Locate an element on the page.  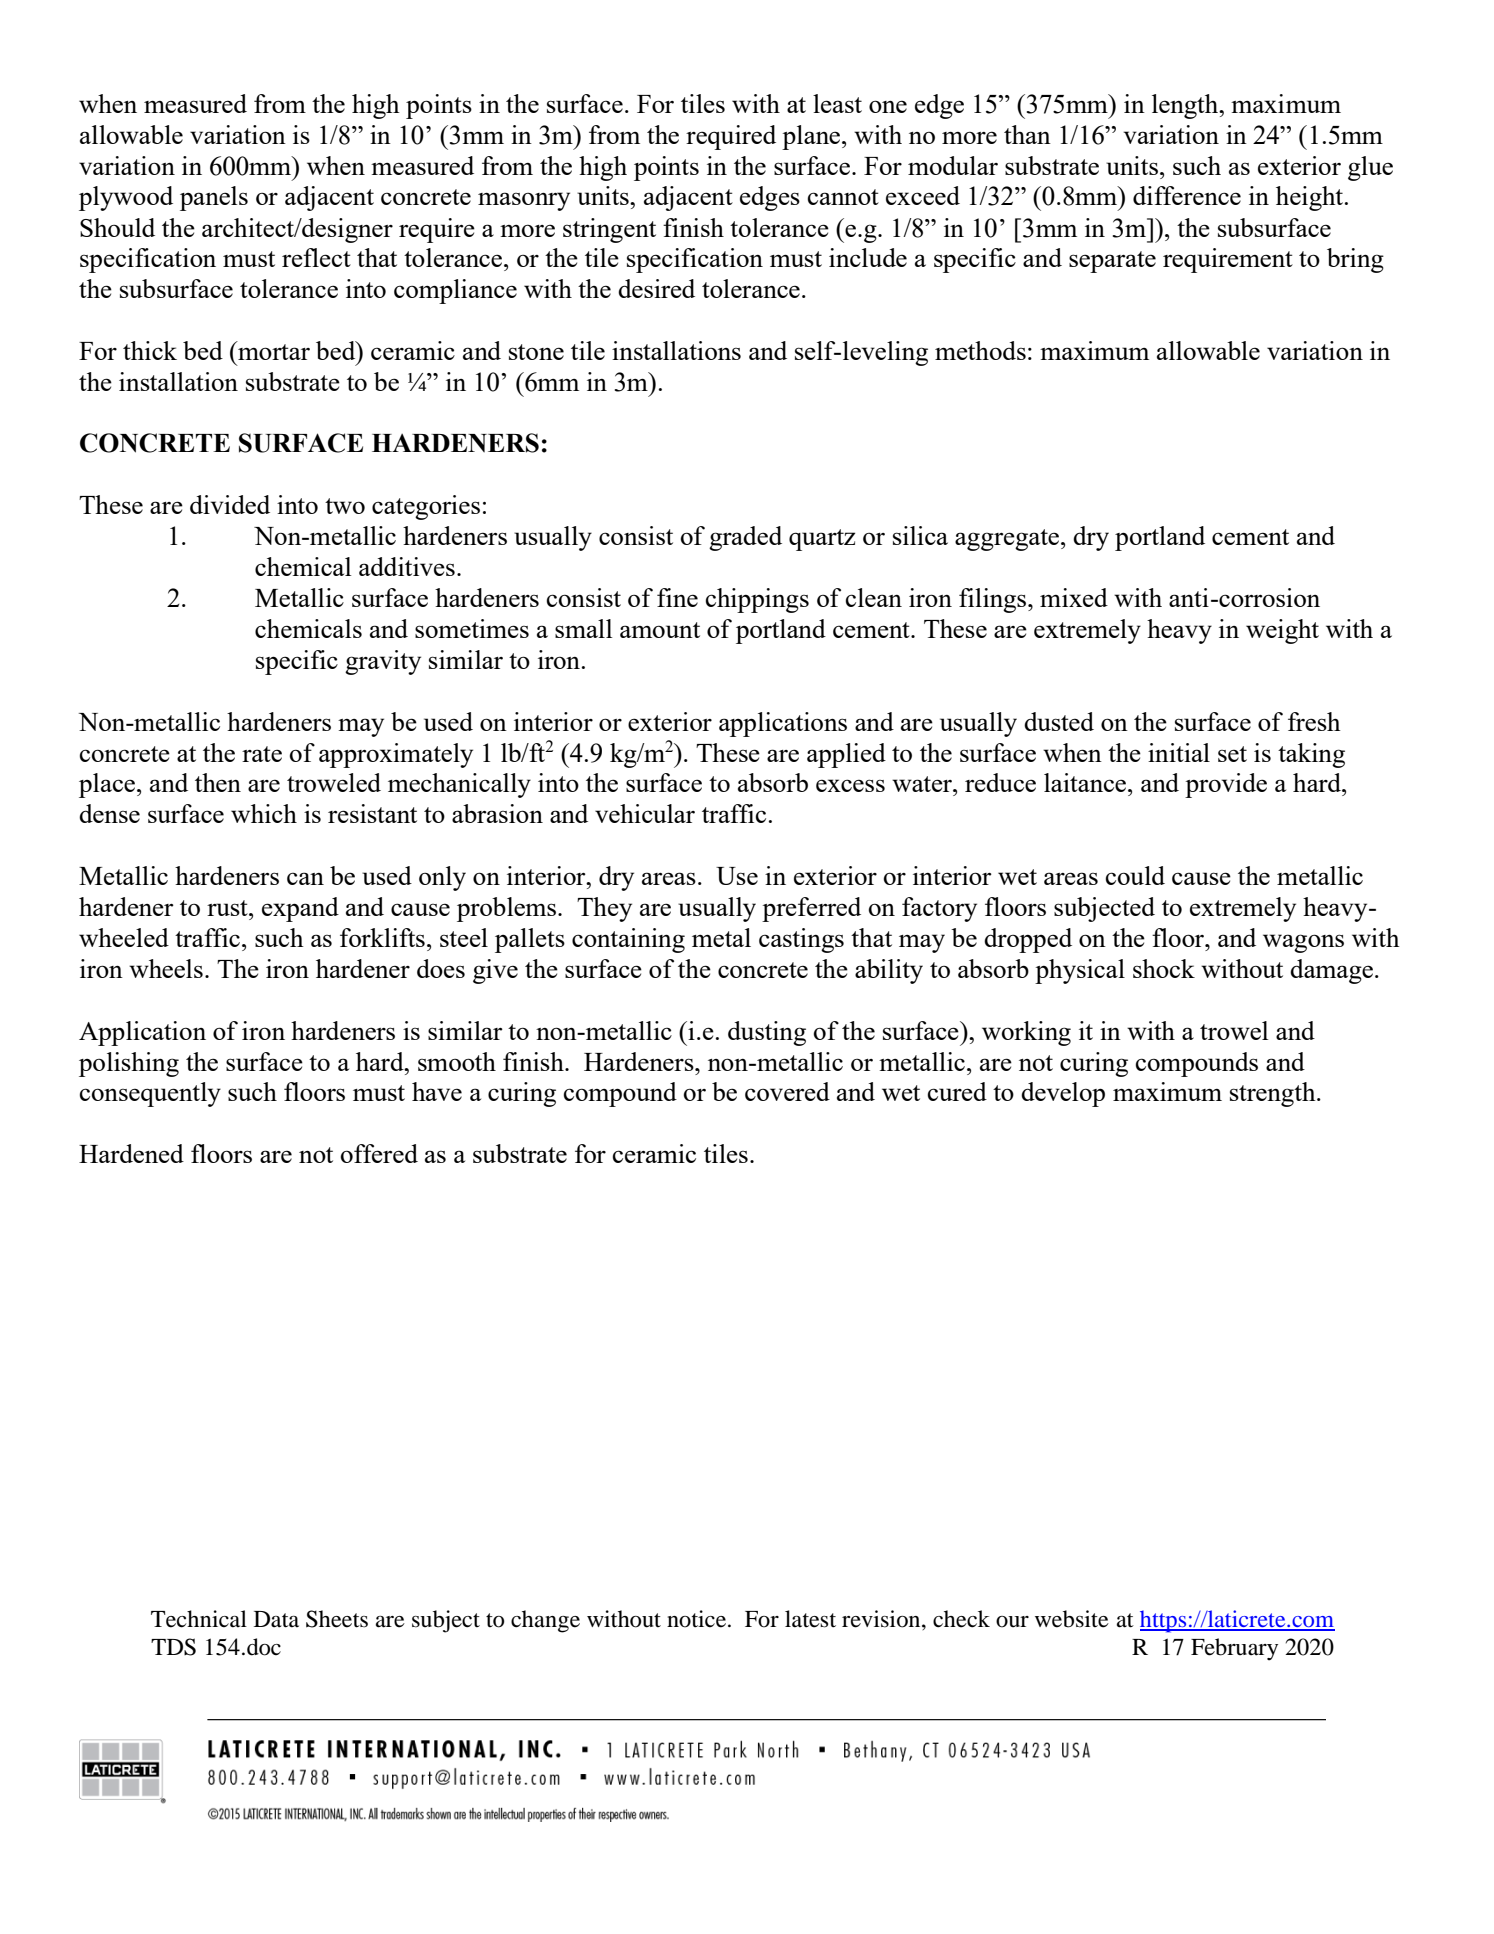
notice is located at coordinates (698, 1619).
